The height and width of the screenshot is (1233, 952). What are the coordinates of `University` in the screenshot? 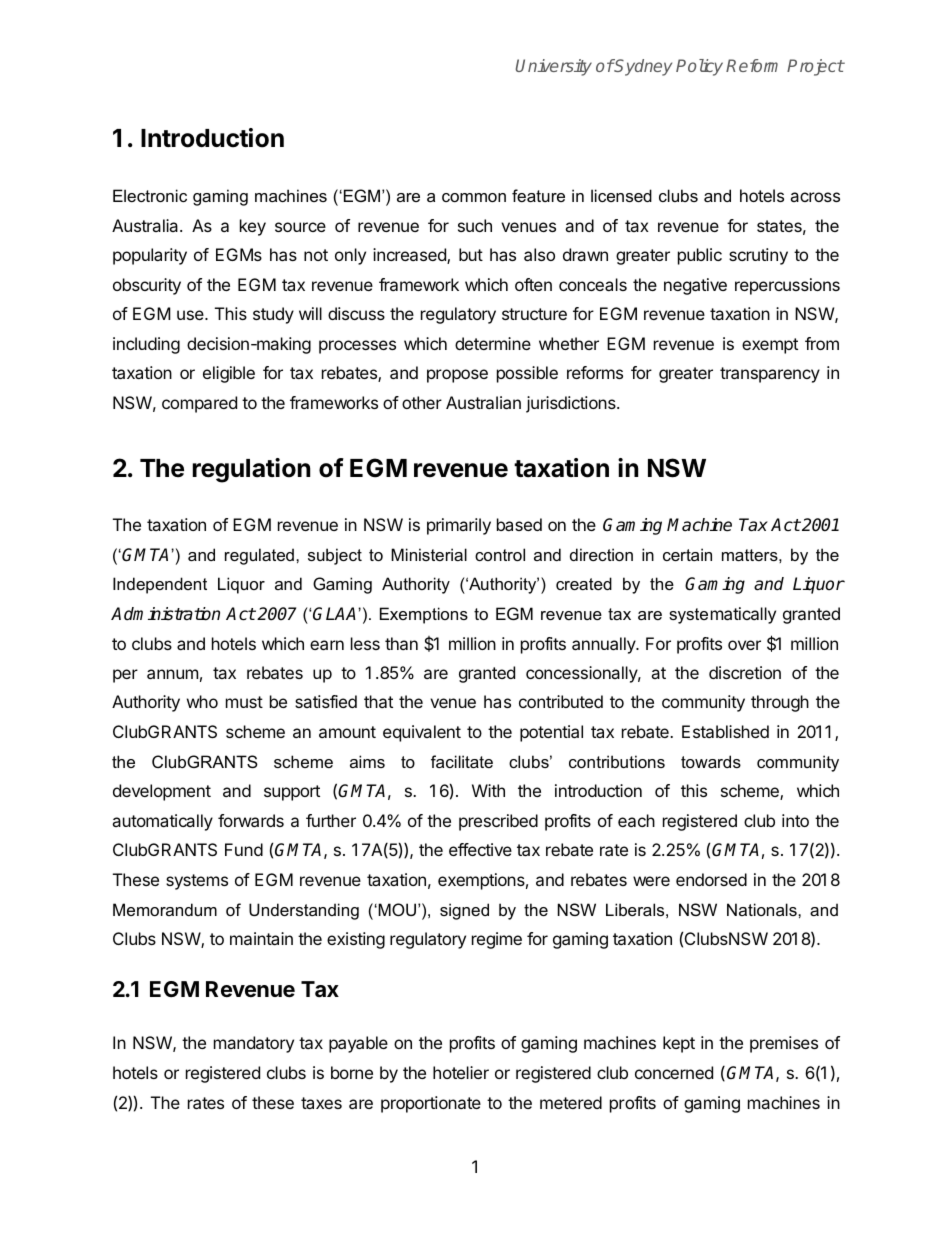 It's located at (554, 67).
